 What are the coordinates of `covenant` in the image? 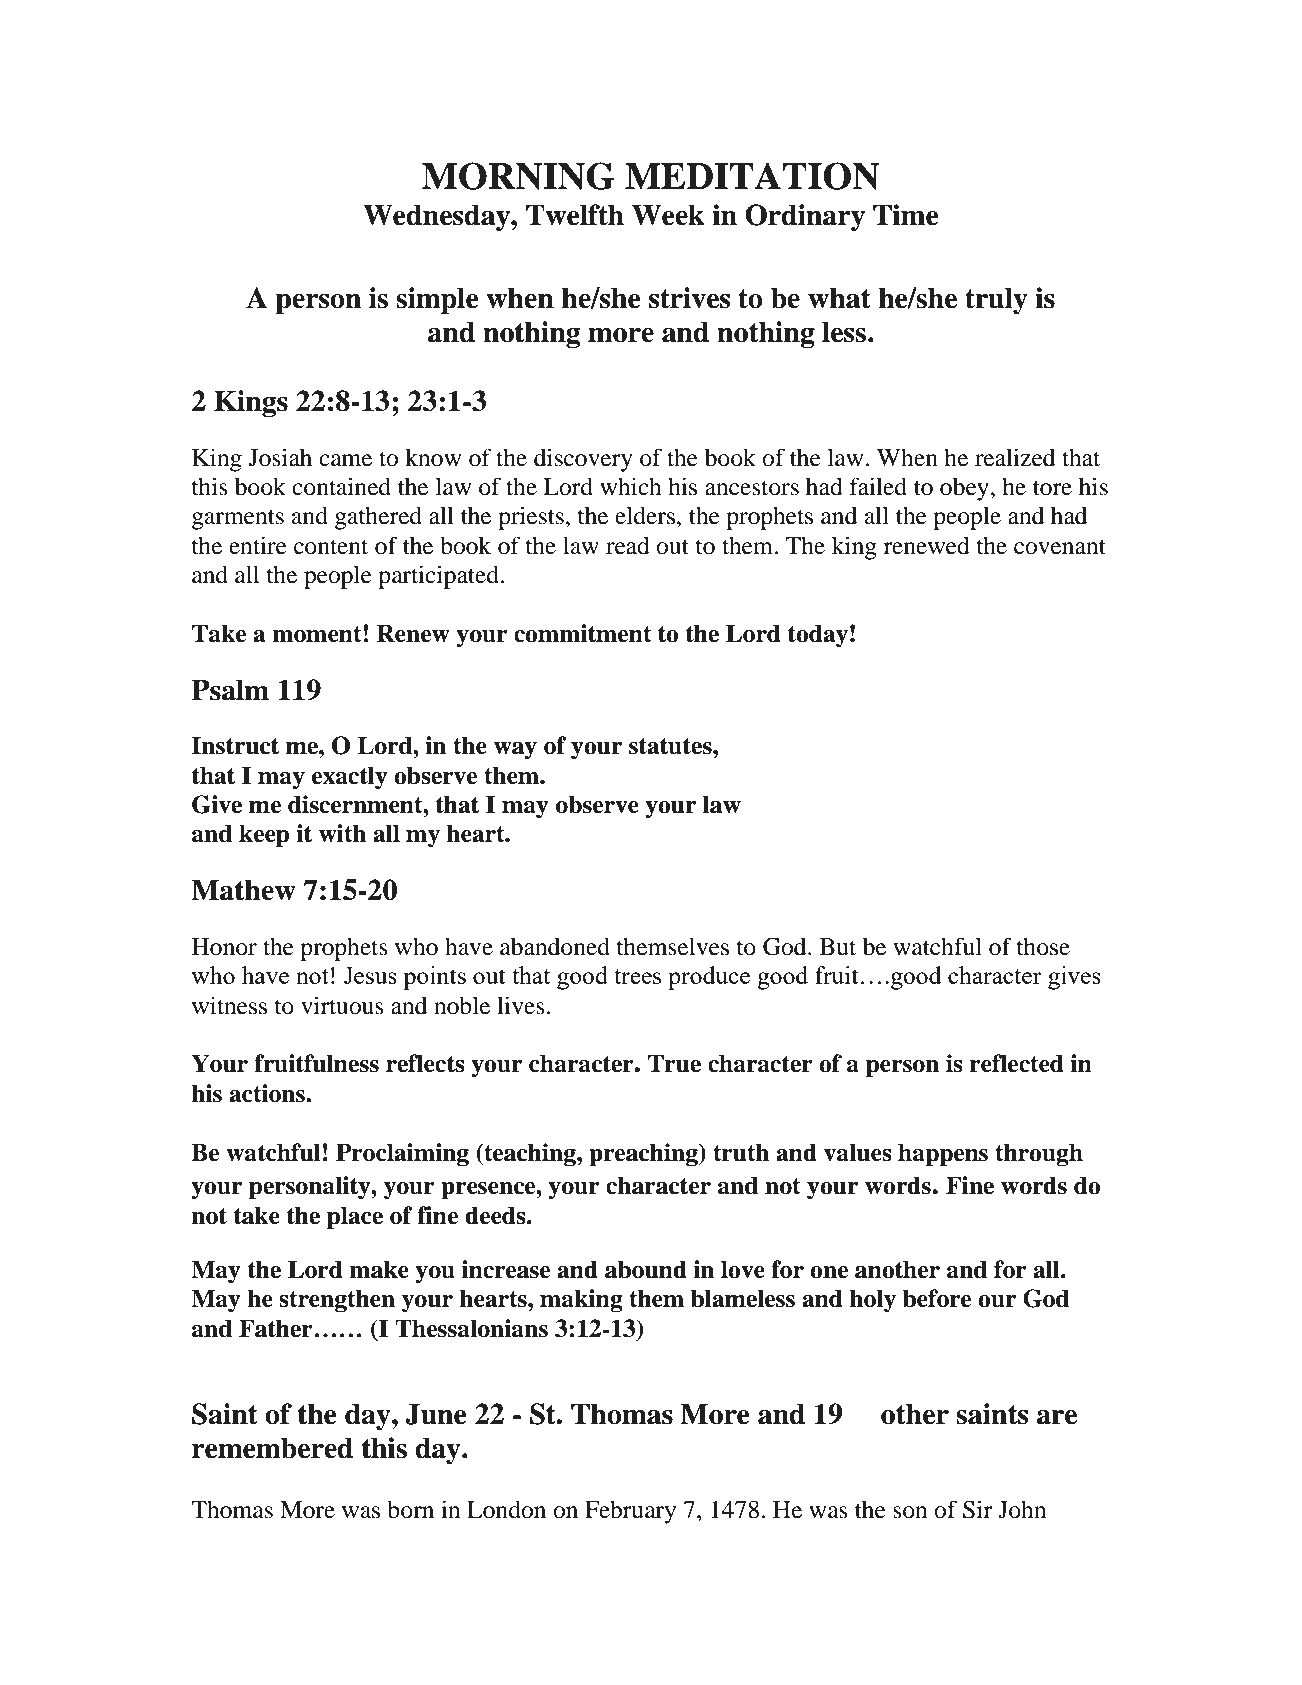 It's located at (1060, 547).
